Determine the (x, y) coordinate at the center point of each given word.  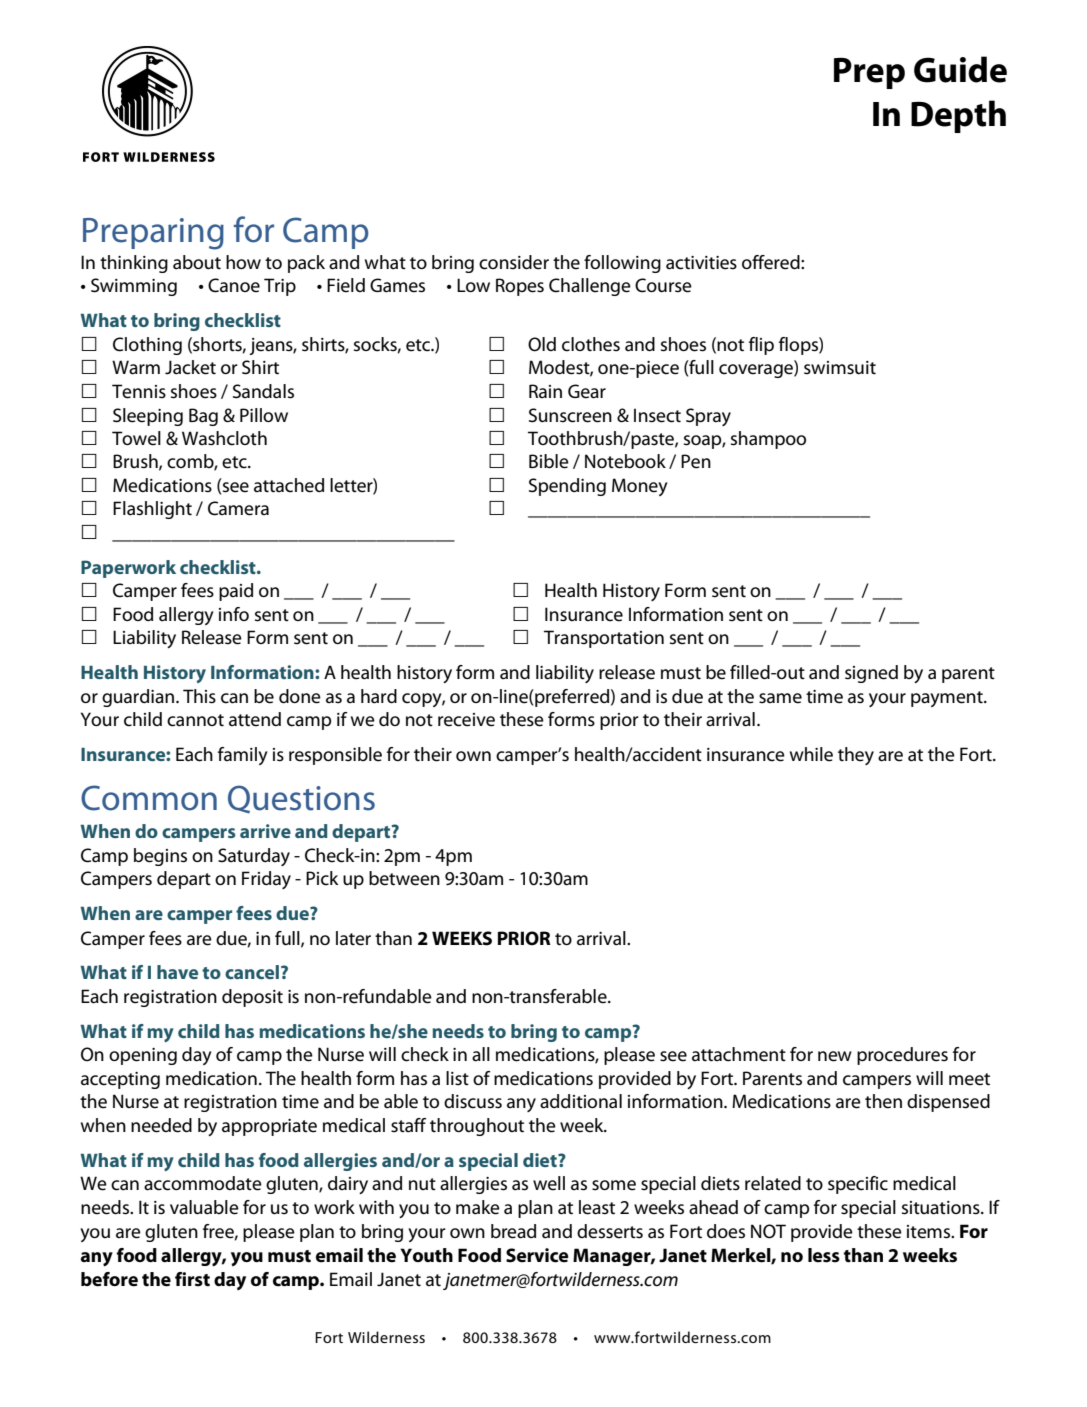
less (824, 1255)
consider (514, 262)
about (197, 262)
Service (537, 1255)
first (192, 1279)
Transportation (604, 639)
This (199, 696)
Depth (958, 116)
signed (871, 674)
